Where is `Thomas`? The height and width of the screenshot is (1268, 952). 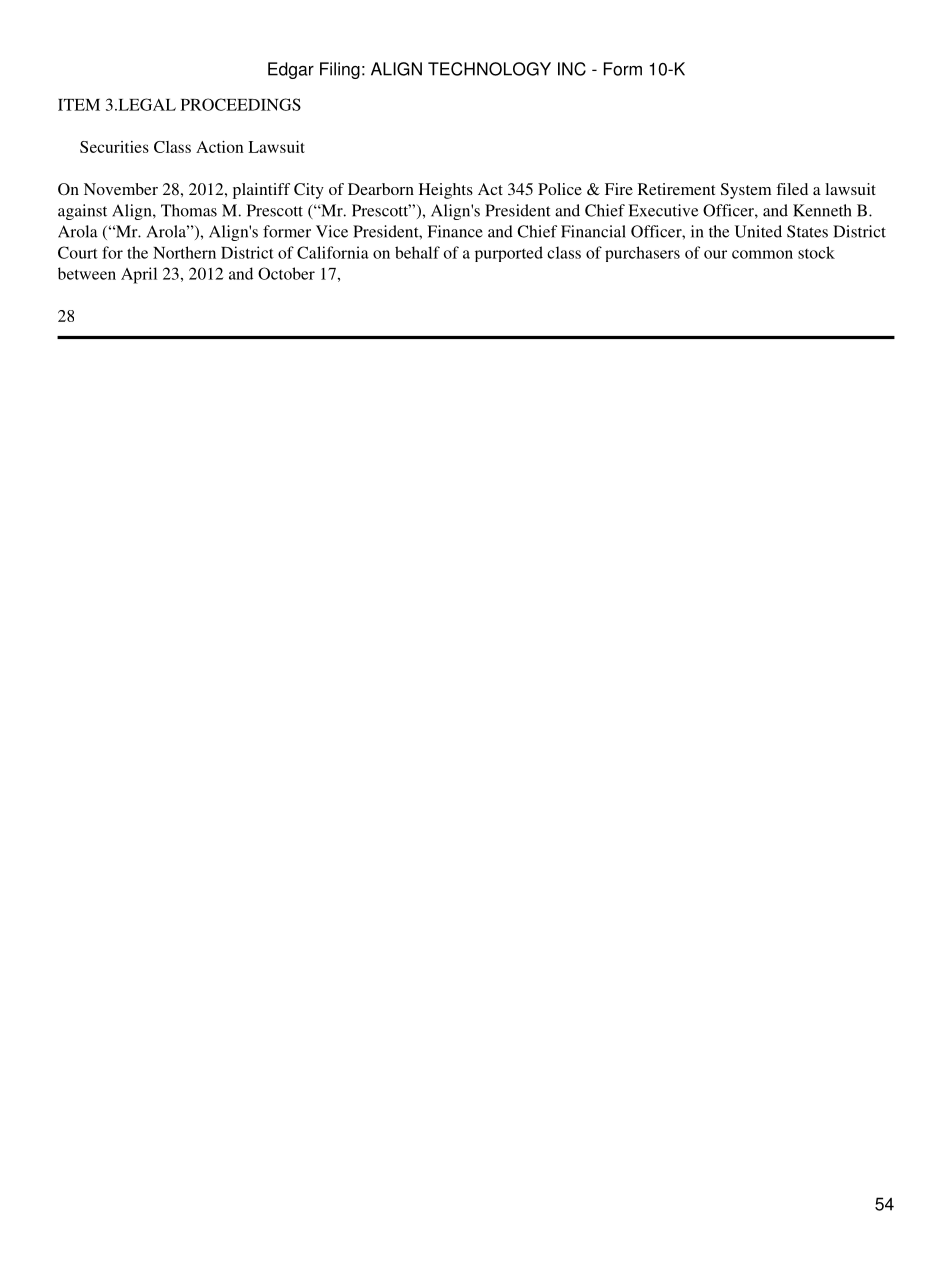
Thomas is located at coordinates (189, 210).
